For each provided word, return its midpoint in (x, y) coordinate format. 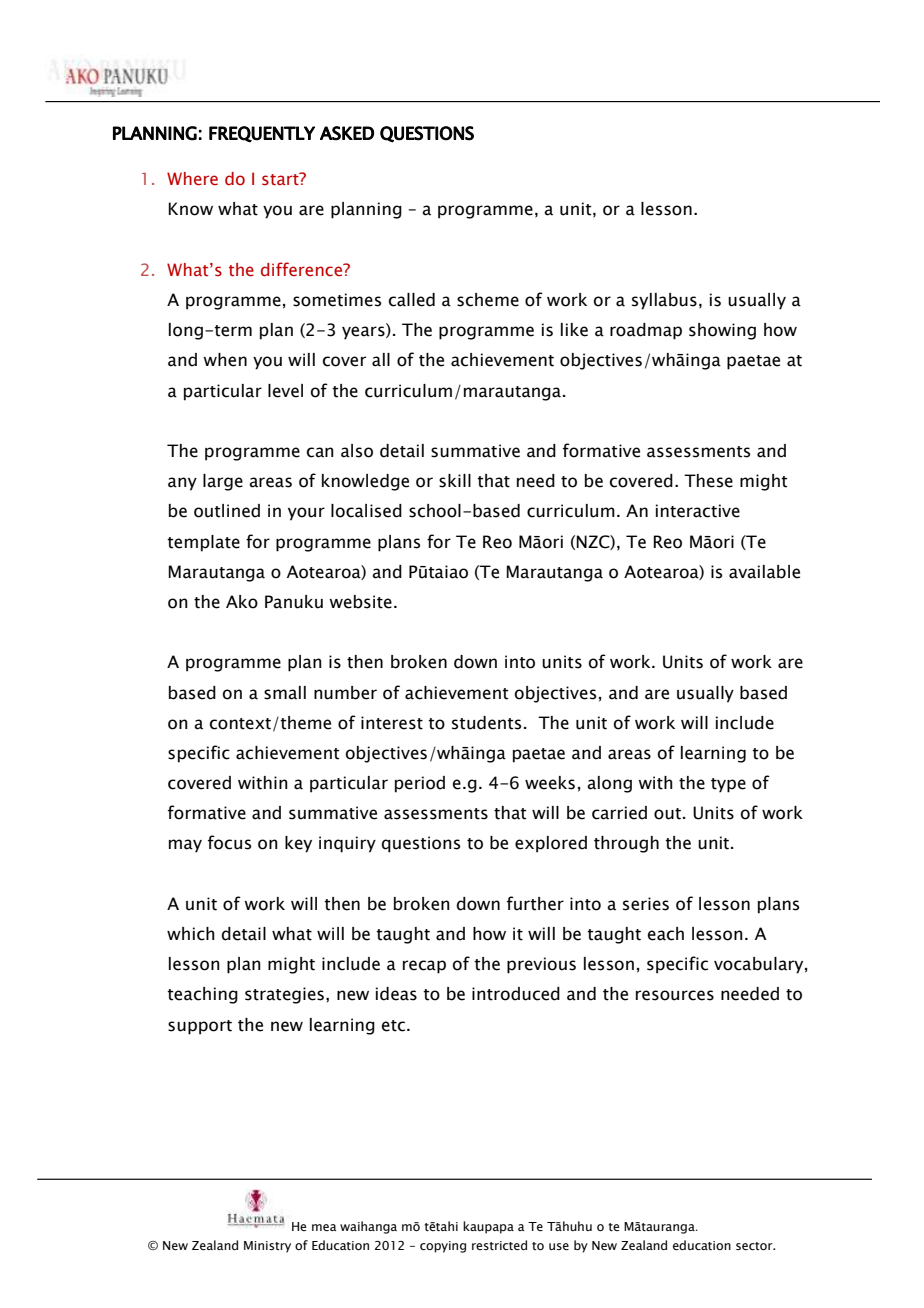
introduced (516, 994)
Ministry (267, 1247)
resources (675, 995)
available (764, 572)
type (728, 785)
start (281, 179)
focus (229, 842)
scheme (488, 300)
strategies (284, 995)
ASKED (347, 133)
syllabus (664, 301)
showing (722, 331)
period (420, 784)
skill (455, 481)
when (225, 360)
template (203, 543)
